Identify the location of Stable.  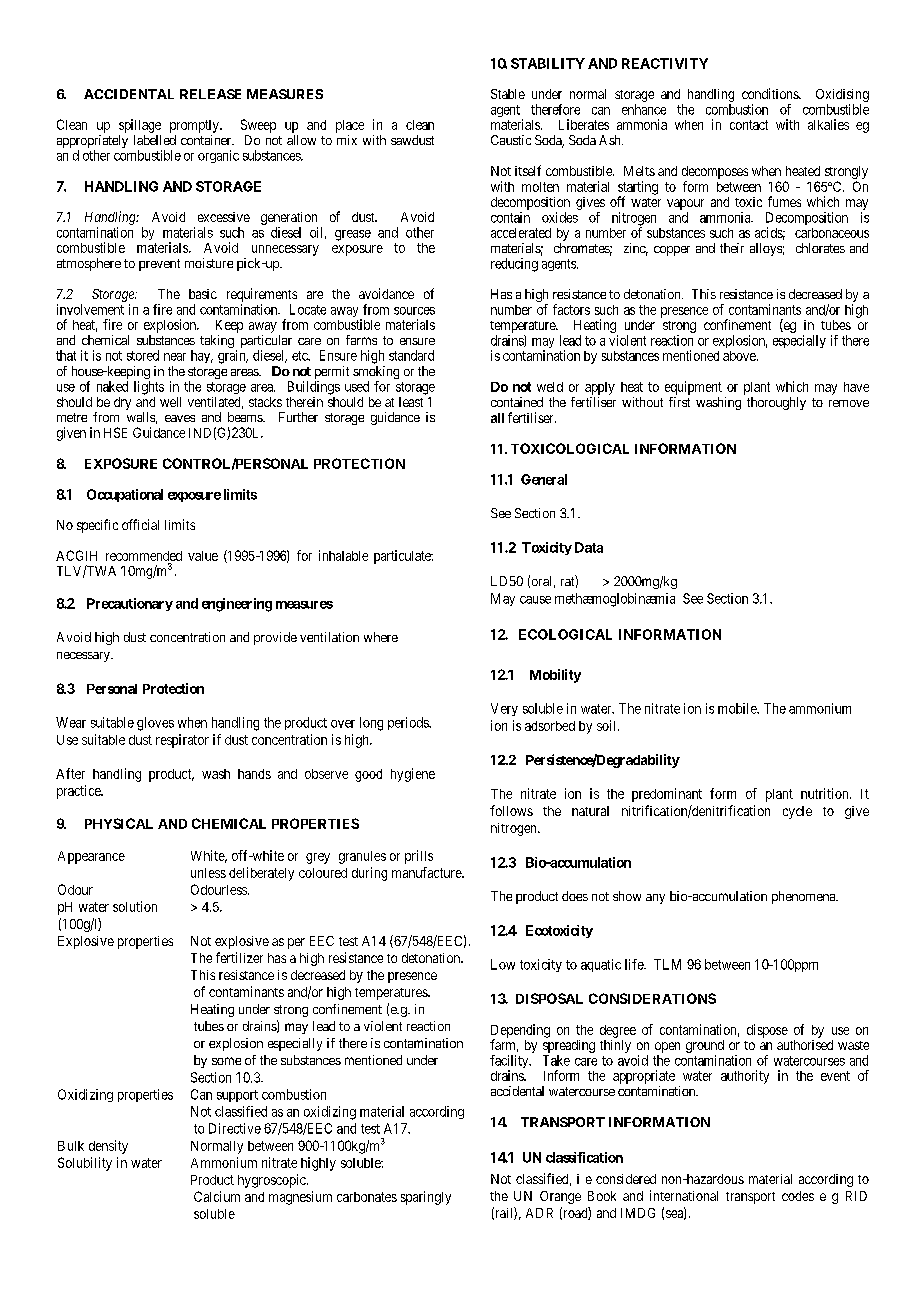
(508, 94).
